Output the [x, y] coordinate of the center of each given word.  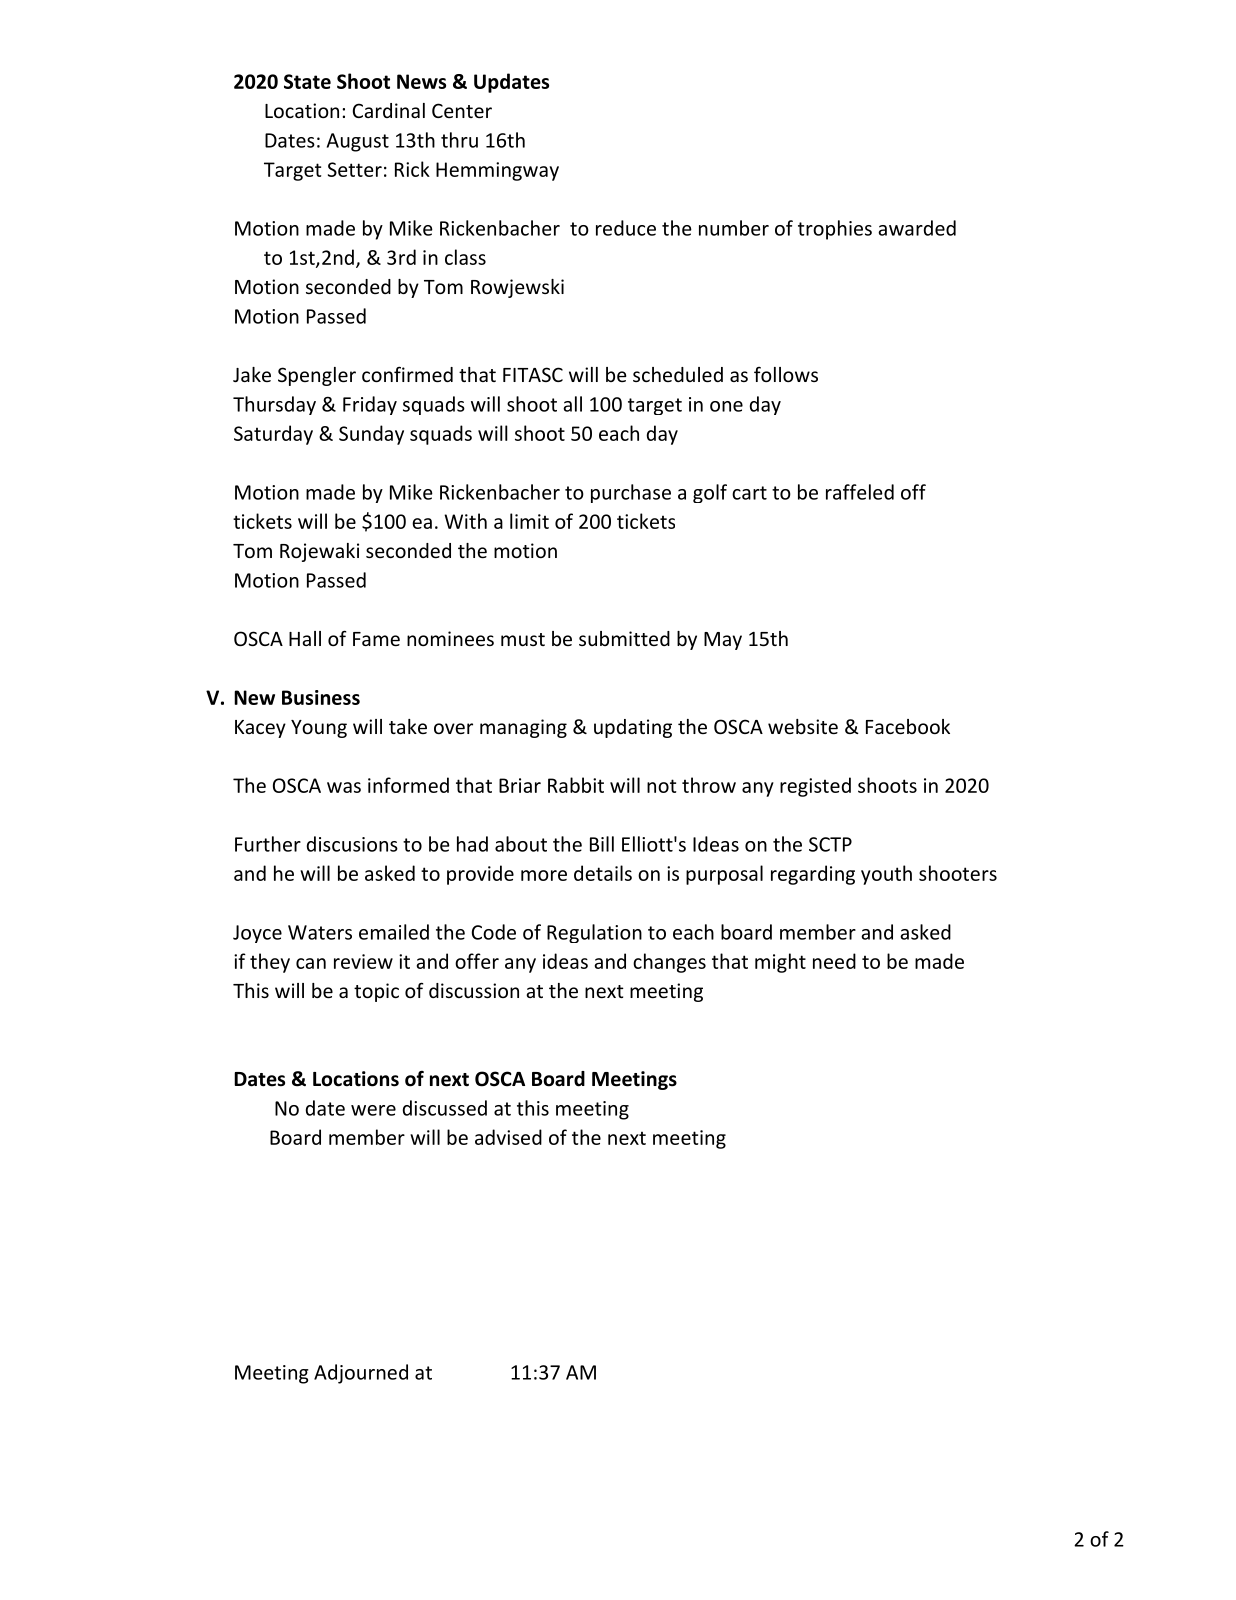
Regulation [594, 933]
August [358, 142]
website [803, 726]
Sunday [371, 435]
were [373, 1110]
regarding [813, 875]
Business [321, 697]
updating [633, 728]
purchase [631, 493]
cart [749, 493]
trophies [835, 230]
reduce [626, 228]
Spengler [317, 376]
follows [786, 374]
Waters [320, 932]
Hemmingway [497, 171]
